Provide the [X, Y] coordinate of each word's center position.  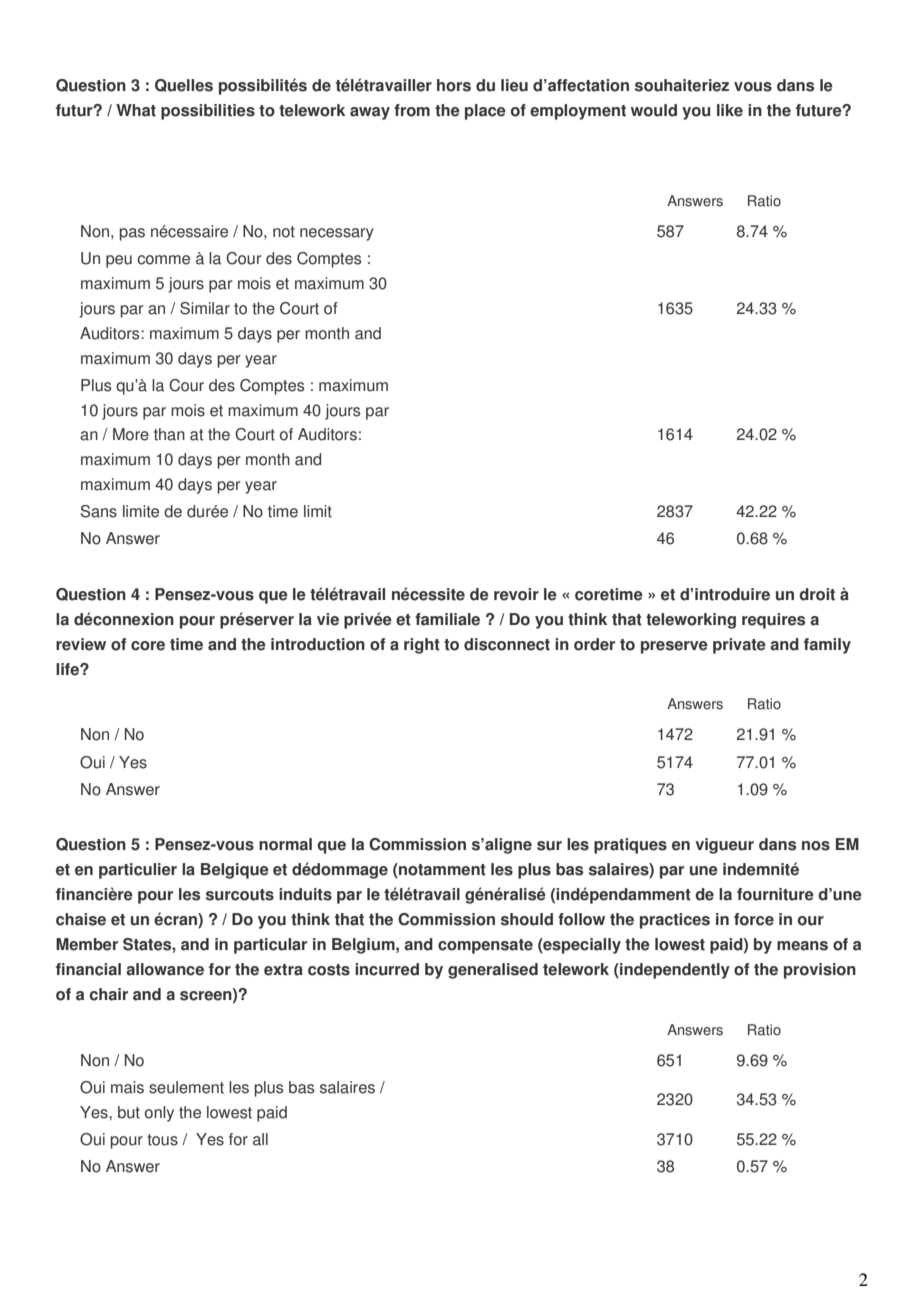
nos [816, 846]
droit [817, 594]
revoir [516, 594]
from [412, 110]
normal [285, 844]
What [136, 110]
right [422, 646]
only [159, 1114]
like [730, 110]
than [169, 434]
